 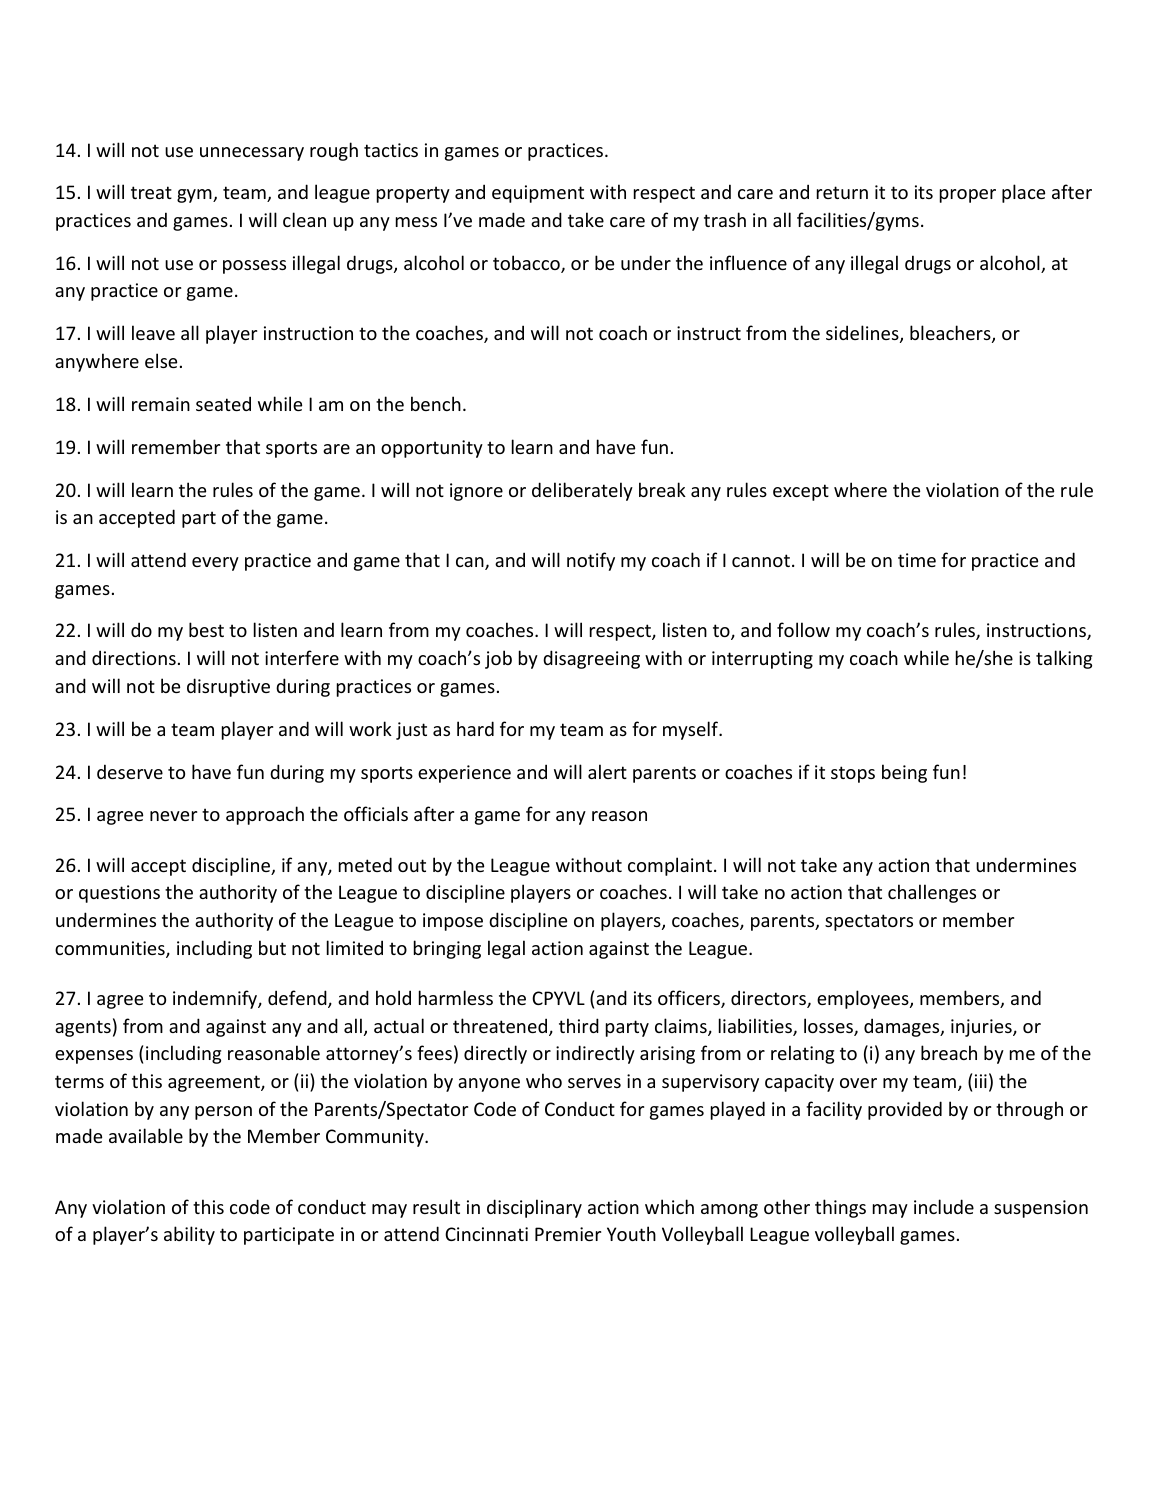 I want to click on deliberately, so click(x=582, y=491).
